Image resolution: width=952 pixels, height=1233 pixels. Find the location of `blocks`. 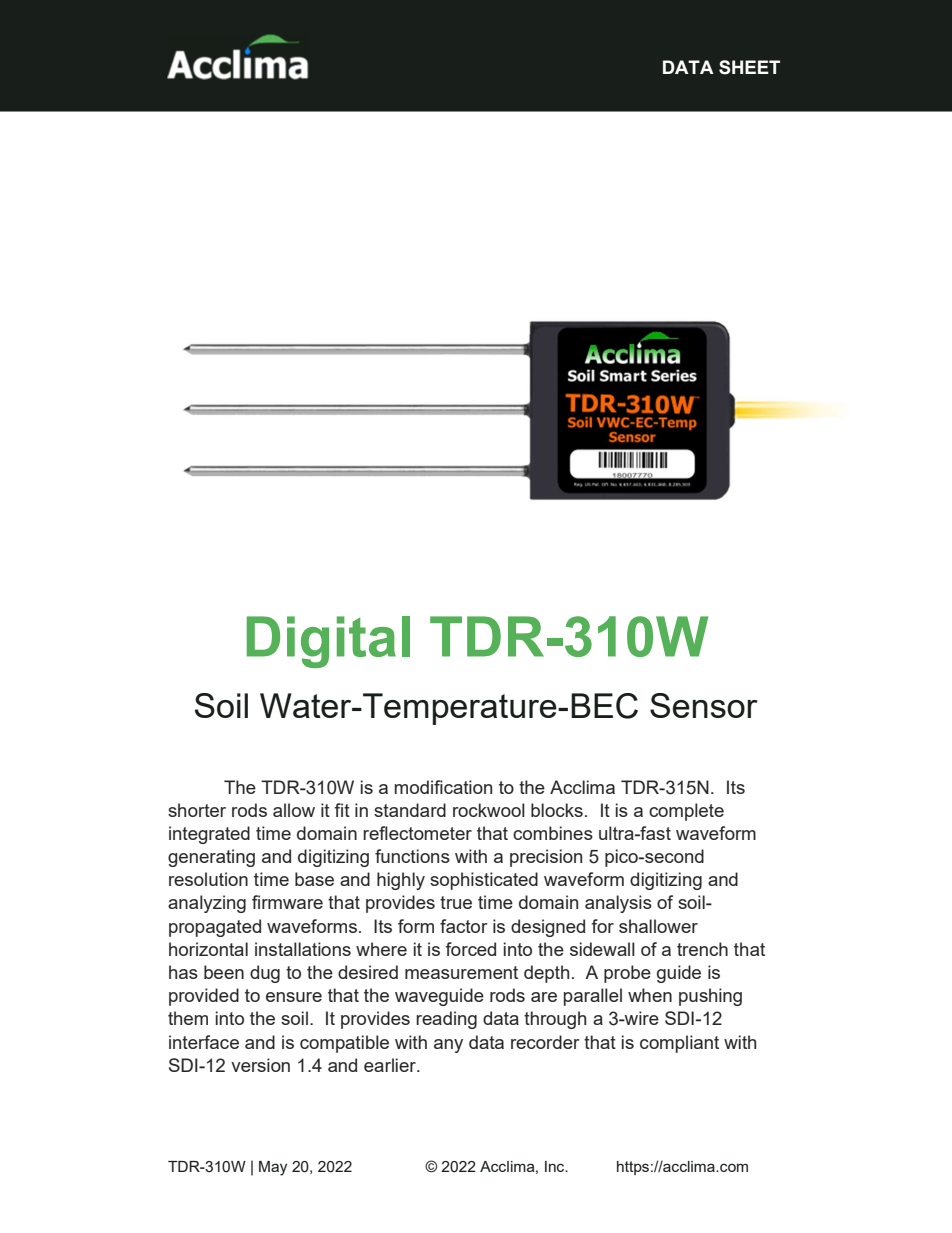

blocks is located at coordinates (557, 810).
